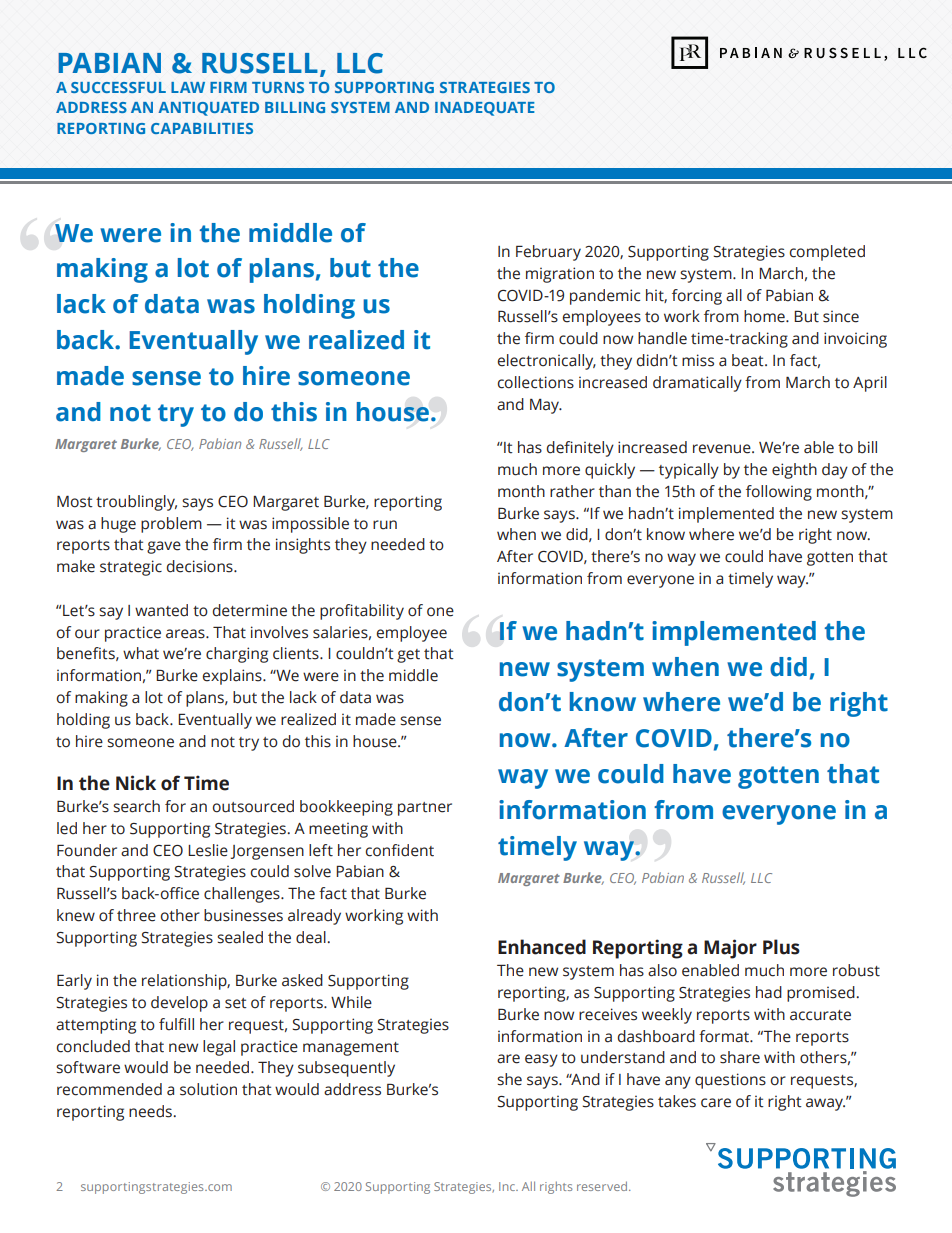 Image resolution: width=952 pixels, height=1233 pixels. Describe the element at coordinates (536, 382) in the screenshot. I see `collections` at that location.
